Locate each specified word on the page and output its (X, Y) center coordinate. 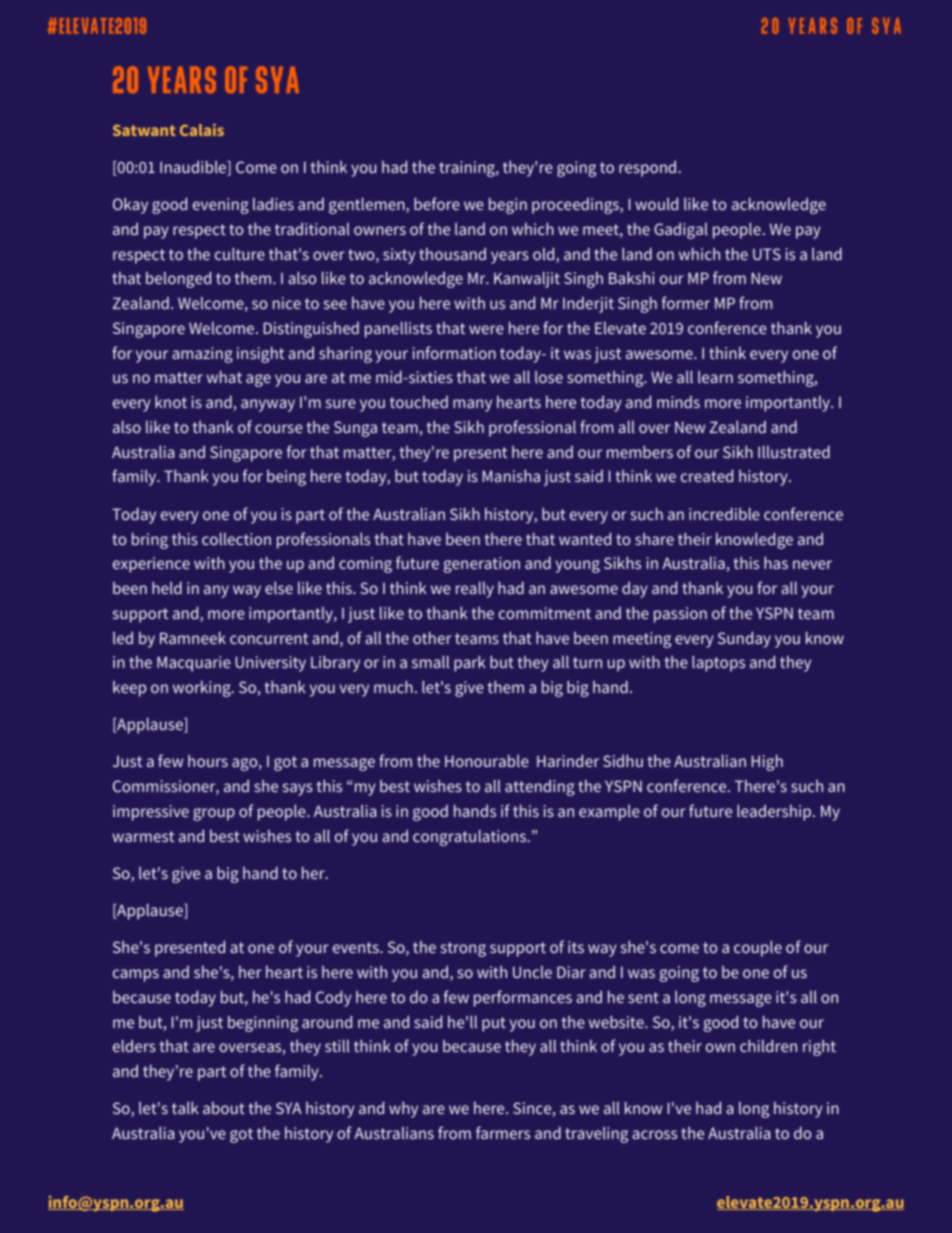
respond (649, 169)
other (432, 637)
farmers (503, 1132)
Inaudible (194, 168)
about (224, 1108)
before (437, 203)
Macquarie (194, 664)
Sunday (744, 639)
